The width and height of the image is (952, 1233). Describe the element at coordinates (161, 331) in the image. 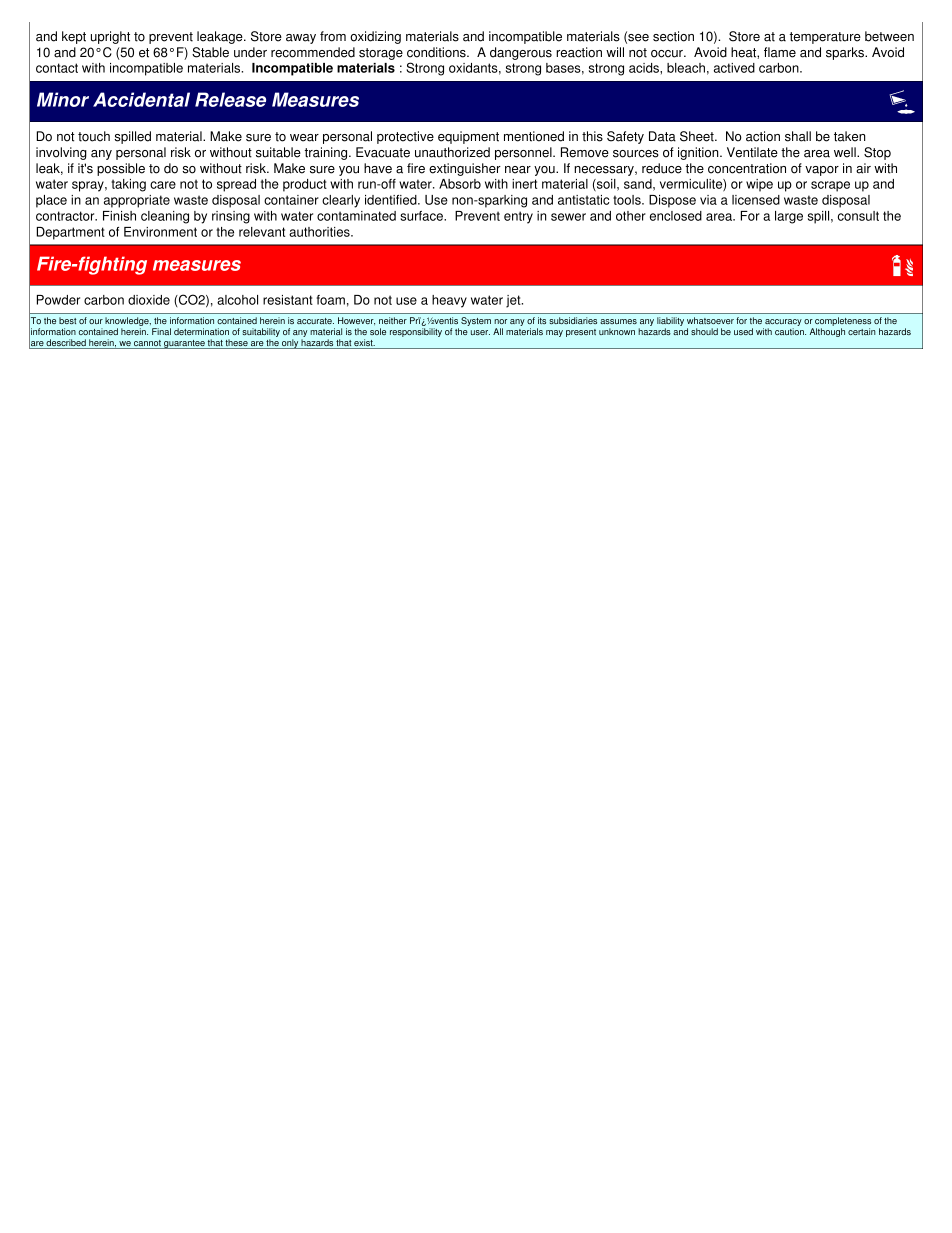

I see `Final` at that location.
